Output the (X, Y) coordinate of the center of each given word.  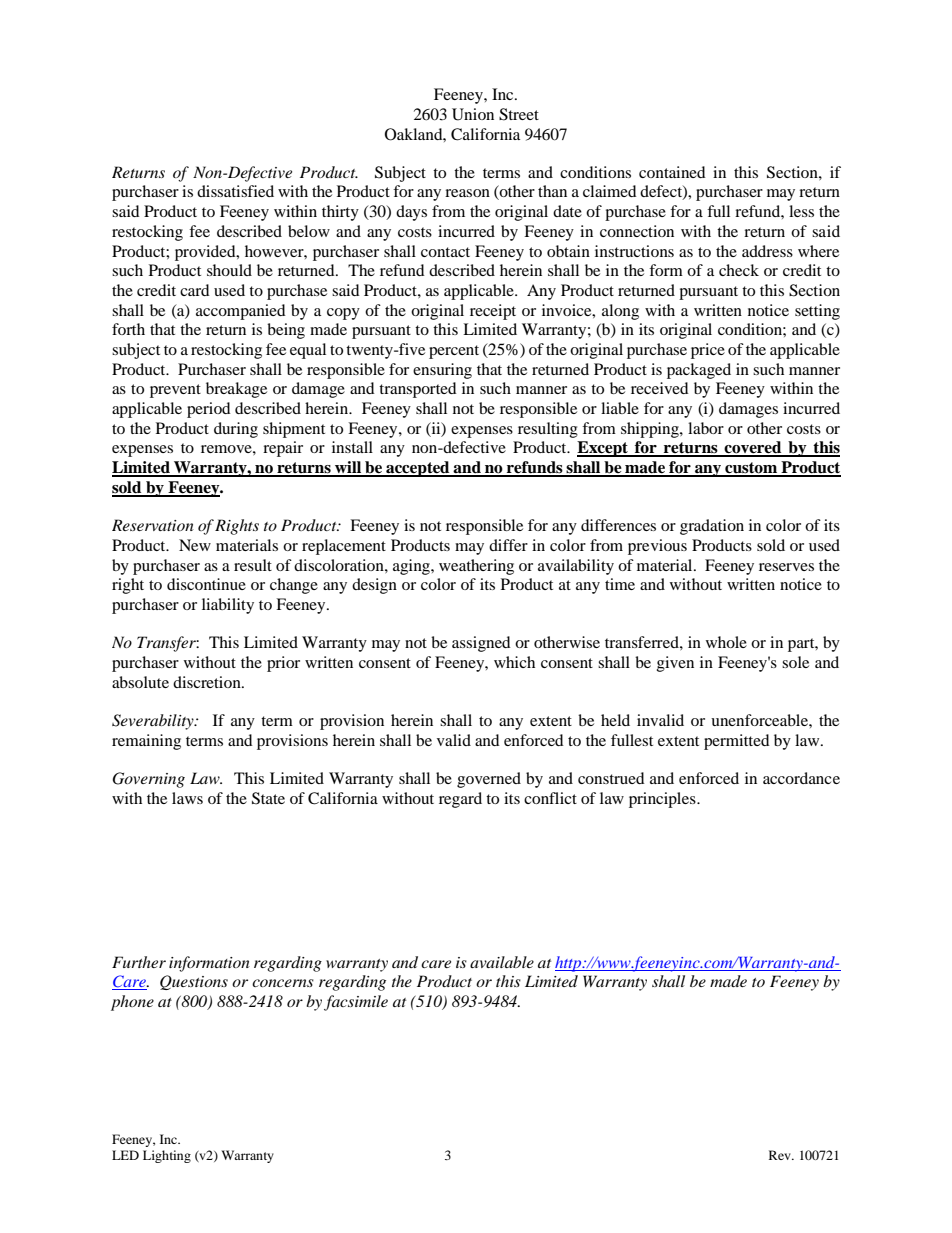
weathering (476, 567)
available (502, 962)
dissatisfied (235, 191)
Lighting (167, 1156)
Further (139, 962)
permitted (737, 742)
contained (672, 172)
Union (473, 114)
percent (454, 352)
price (708, 351)
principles (663, 800)
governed (489, 780)
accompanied (241, 312)
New (195, 545)
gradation (712, 527)
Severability (154, 722)
